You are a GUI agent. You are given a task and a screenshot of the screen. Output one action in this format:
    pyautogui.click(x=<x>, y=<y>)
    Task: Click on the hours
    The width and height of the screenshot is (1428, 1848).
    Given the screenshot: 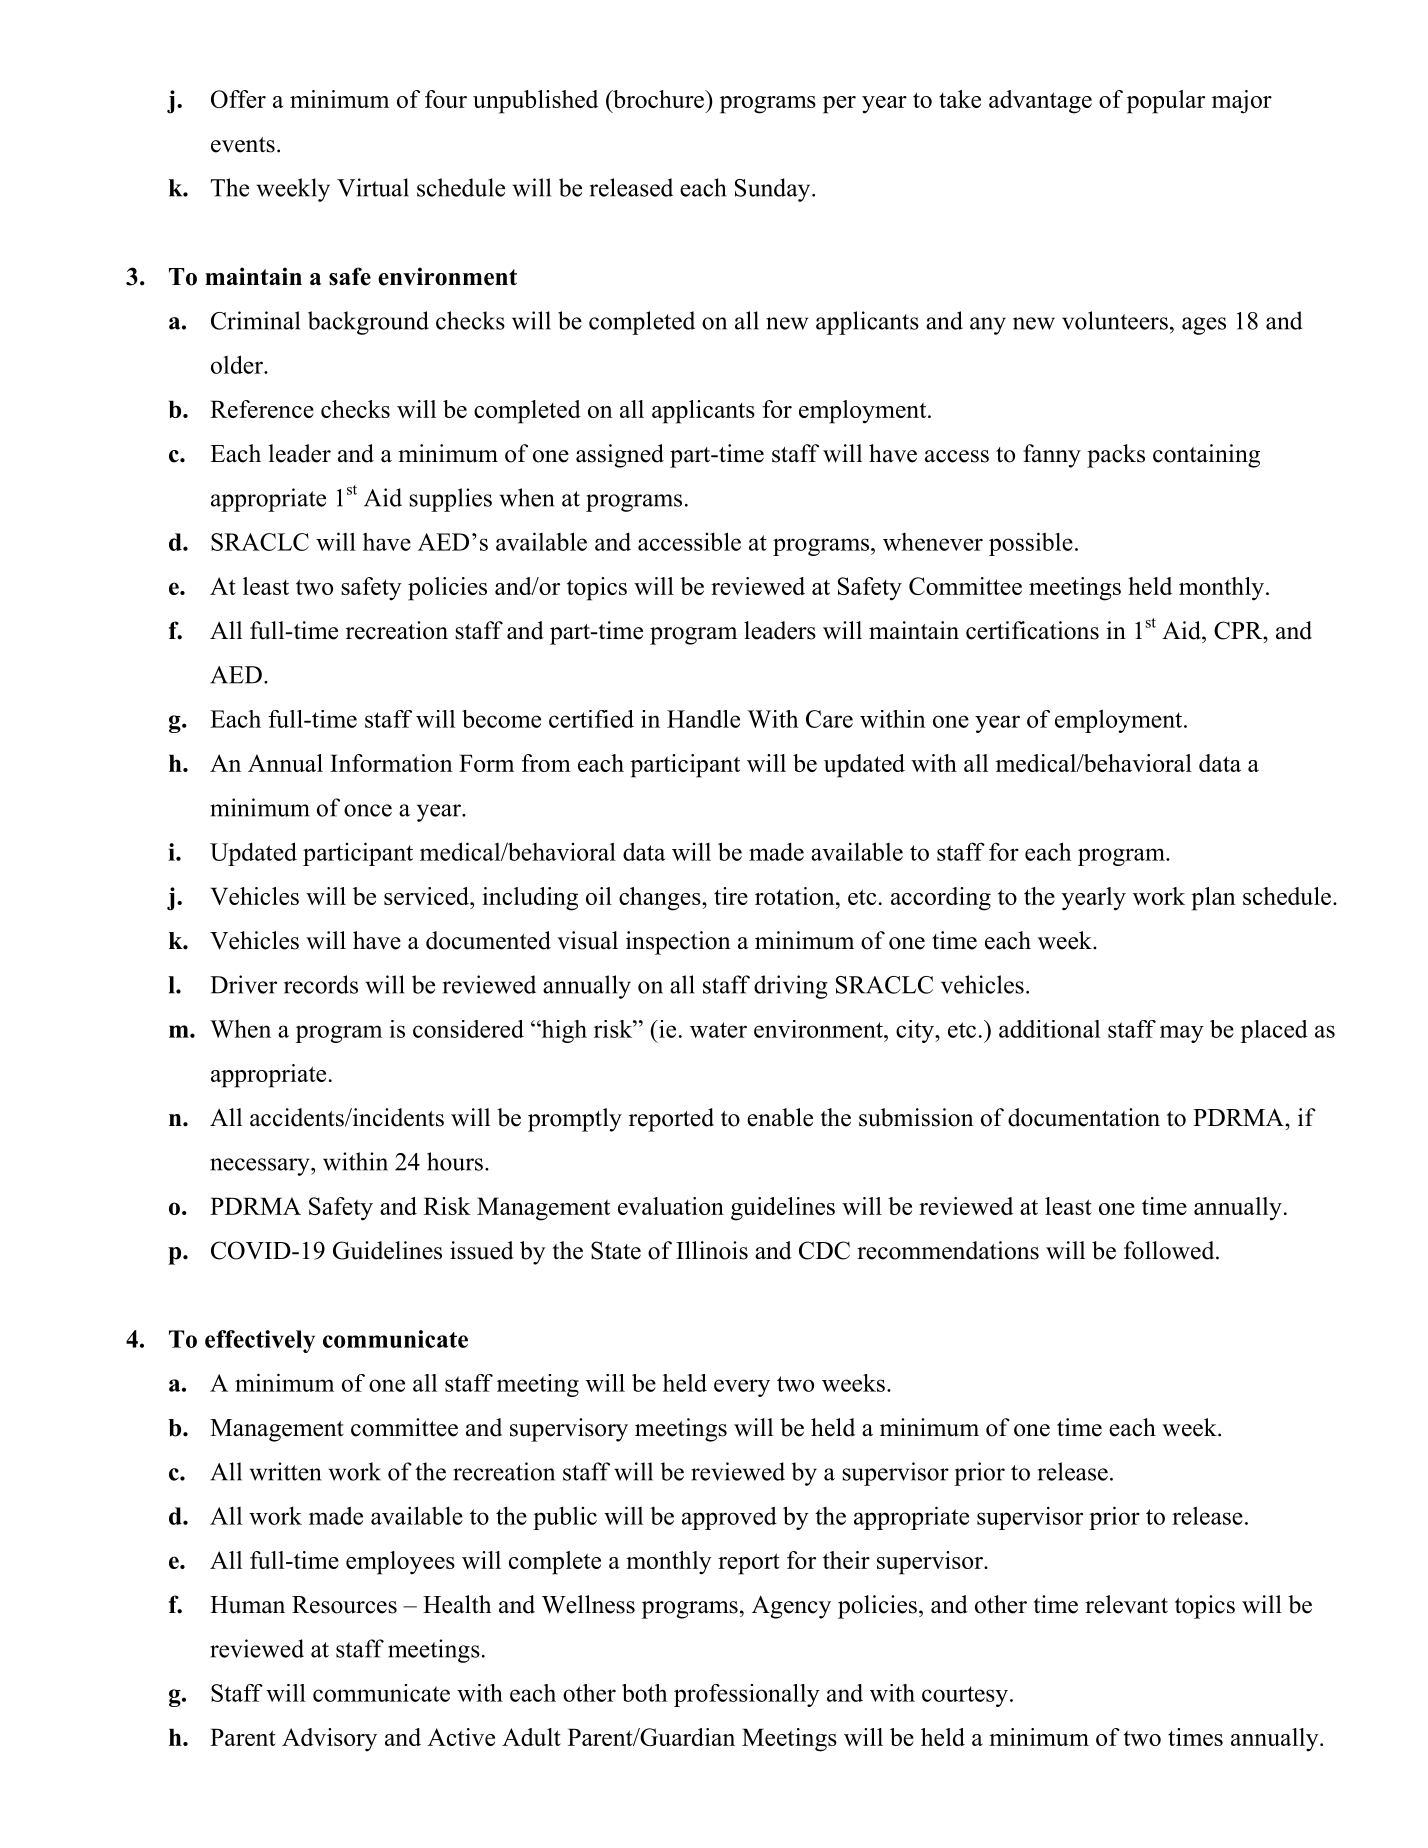 What is the action you would take?
    pyautogui.click(x=455, y=1161)
